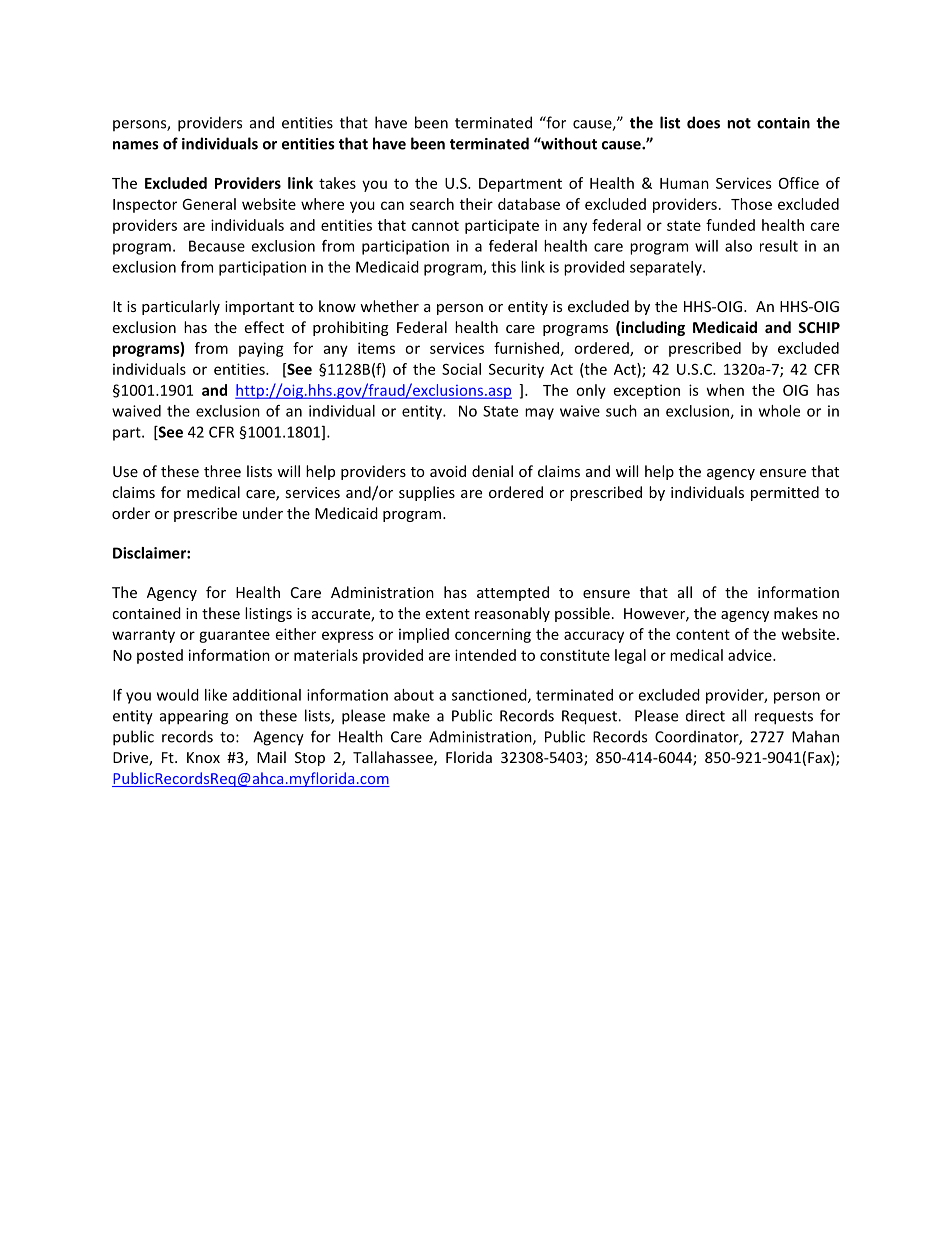  What do you see at coordinates (779, 411) in the screenshot?
I see `whole` at bounding box center [779, 411].
